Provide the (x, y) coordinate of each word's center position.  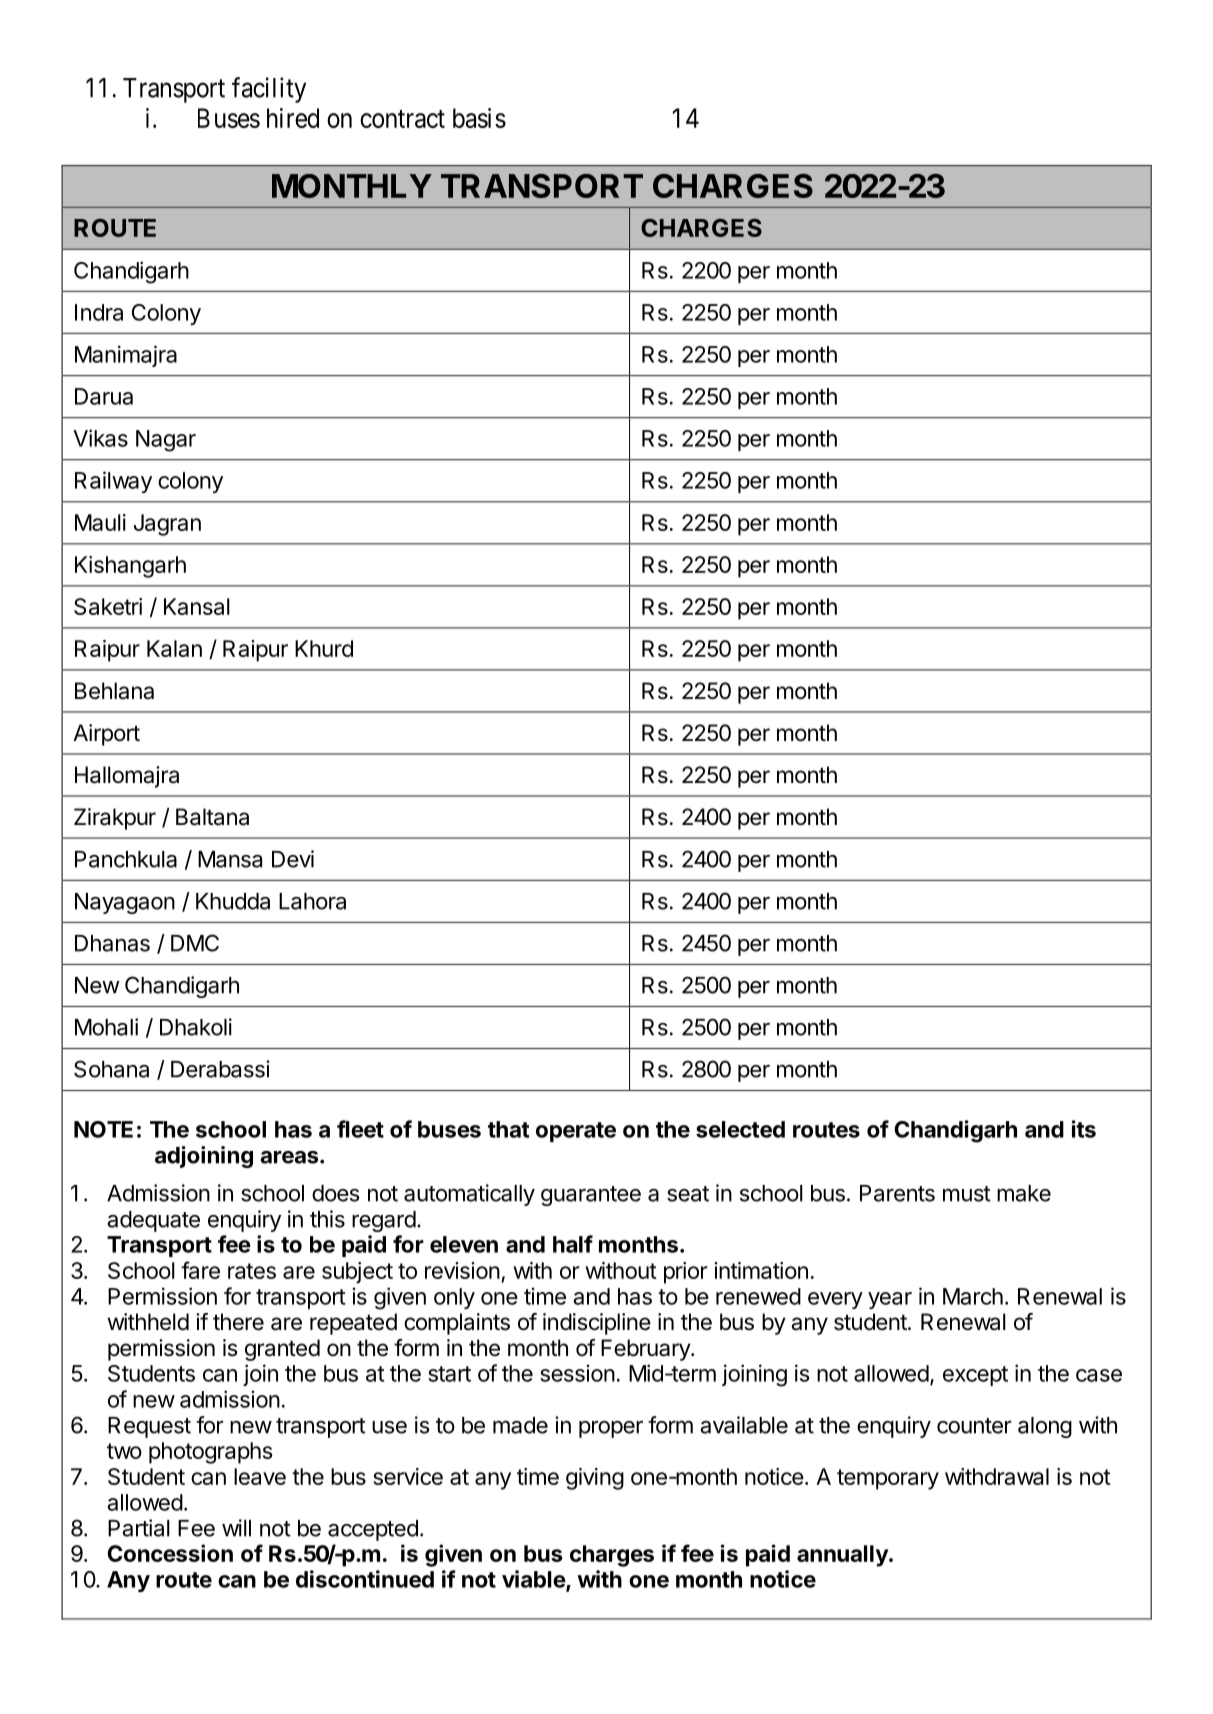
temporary (888, 1479)
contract (402, 119)
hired (293, 118)
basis (479, 118)
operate (576, 1132)
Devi (293, 859)
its (1084, 1129)
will (236, 1528)
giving (595, 1479)
